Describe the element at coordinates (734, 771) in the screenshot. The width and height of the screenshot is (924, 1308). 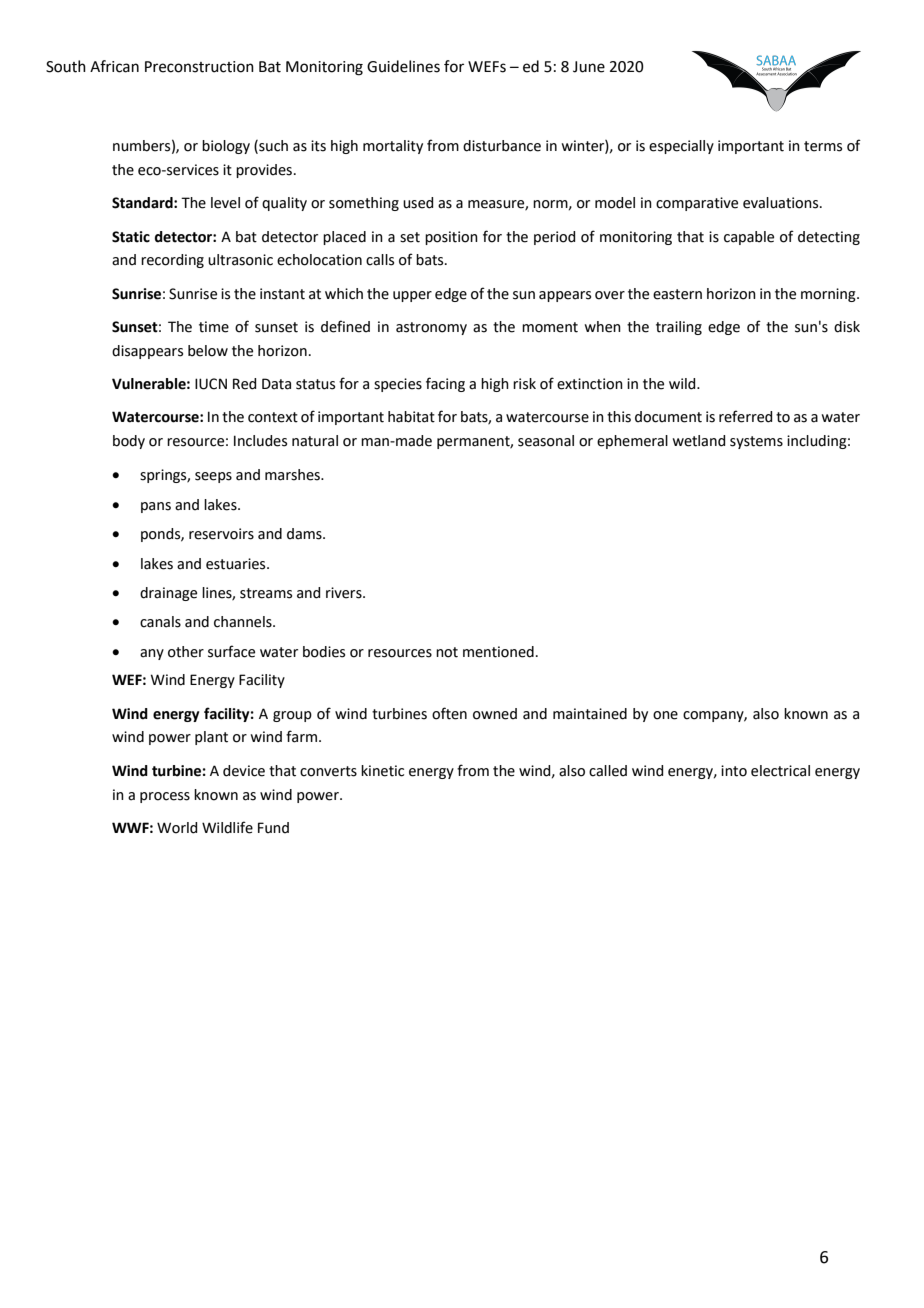
I see `into` at that location.
